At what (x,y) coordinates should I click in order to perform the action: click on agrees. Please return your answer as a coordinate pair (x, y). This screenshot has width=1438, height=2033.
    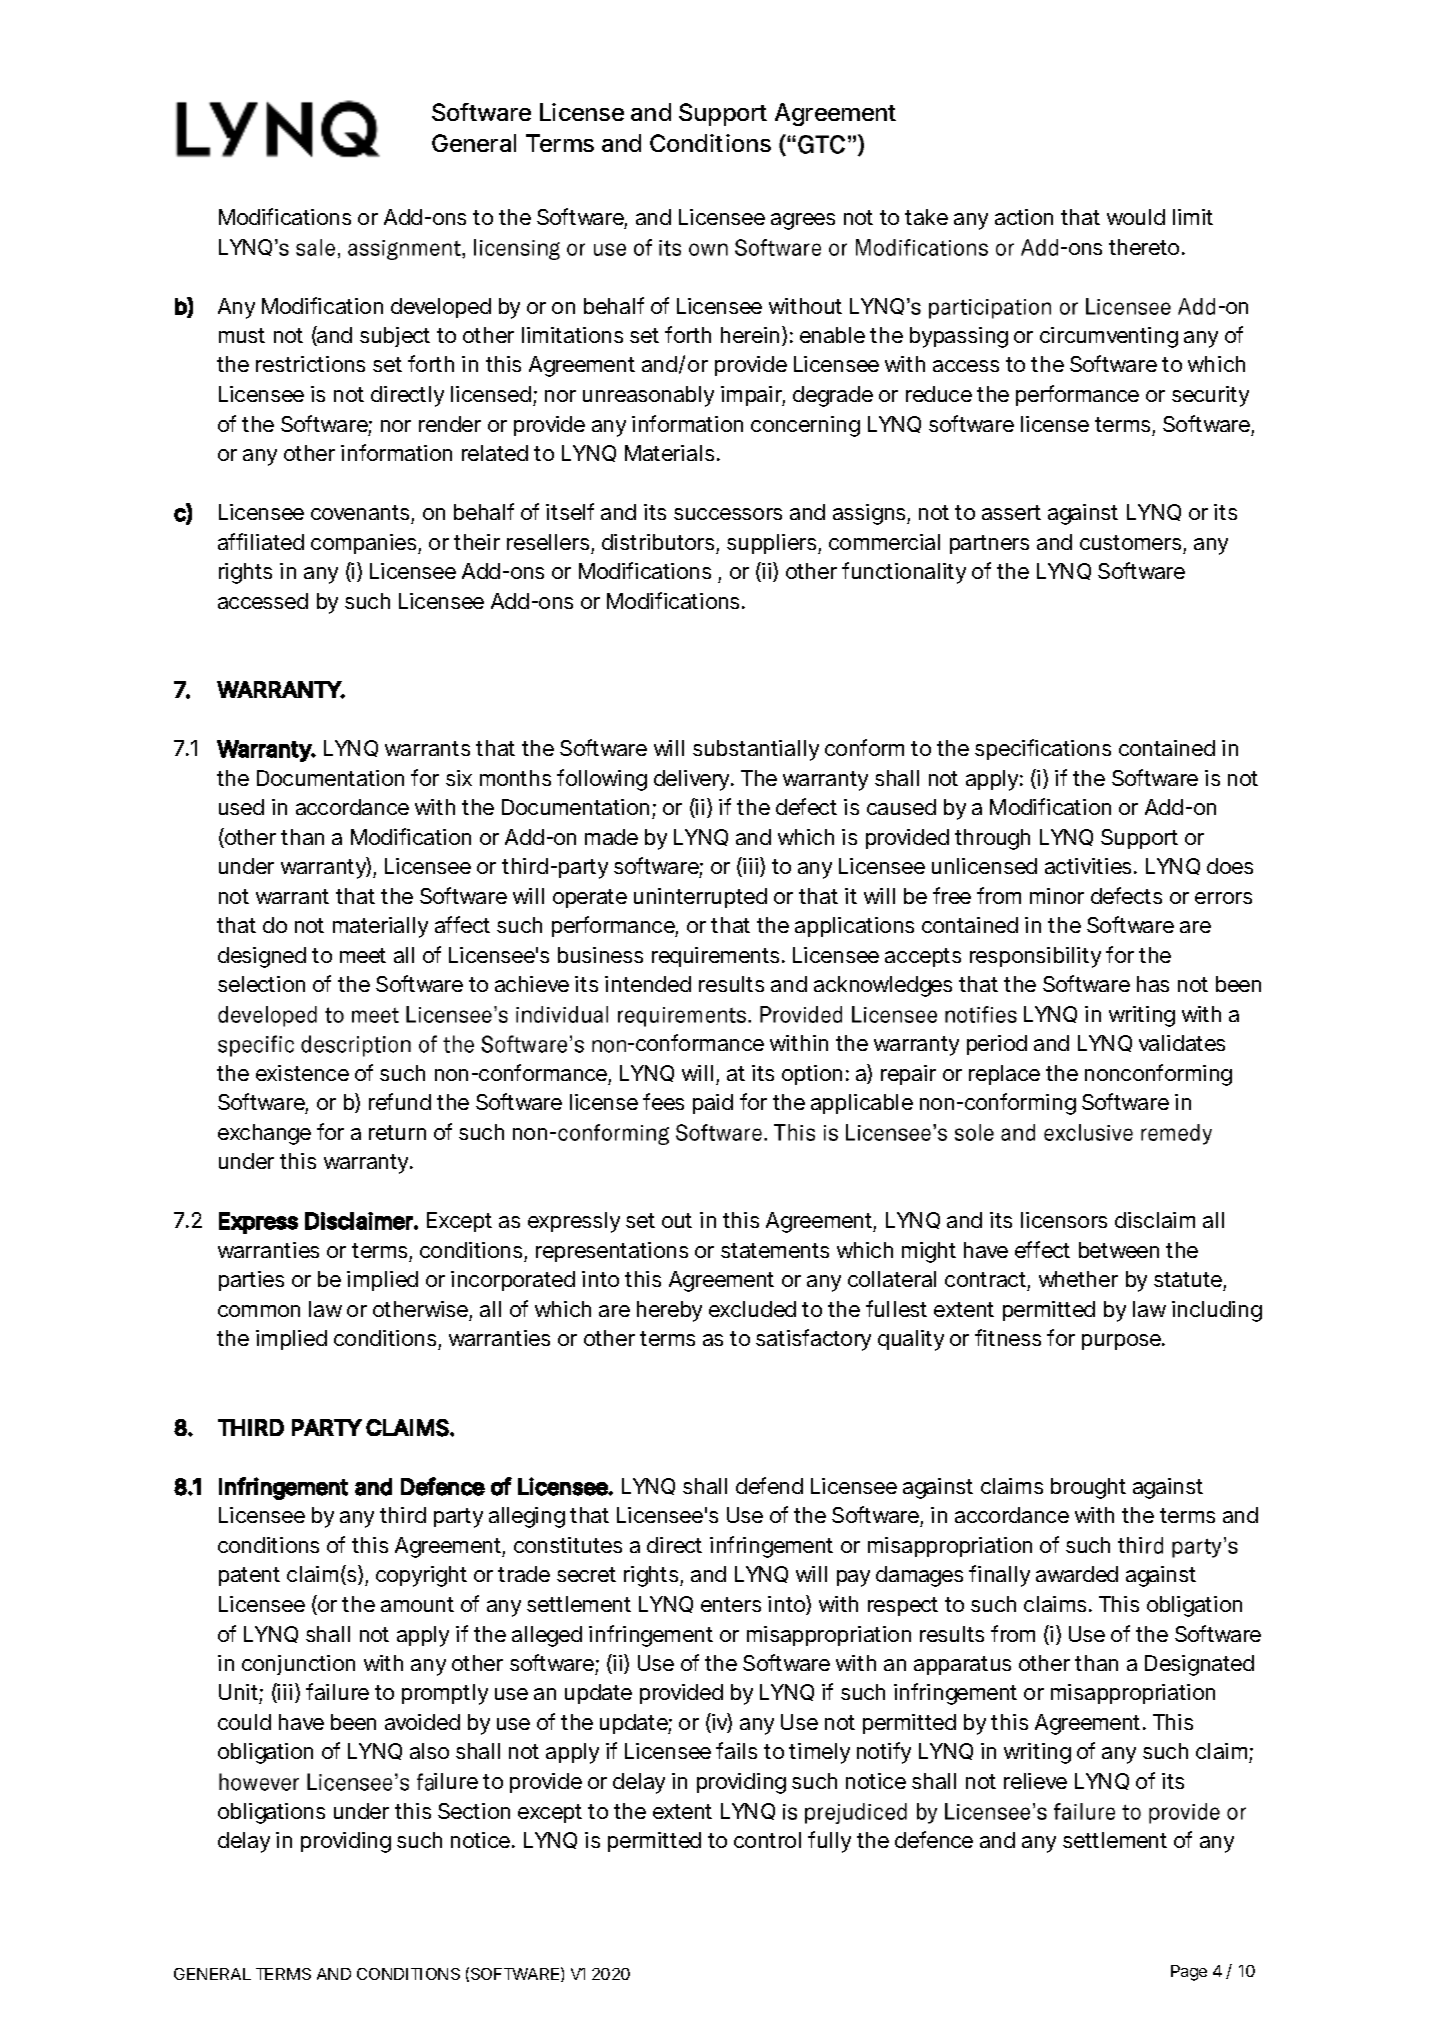
    Looking at the image, I should click on (803, 221).
